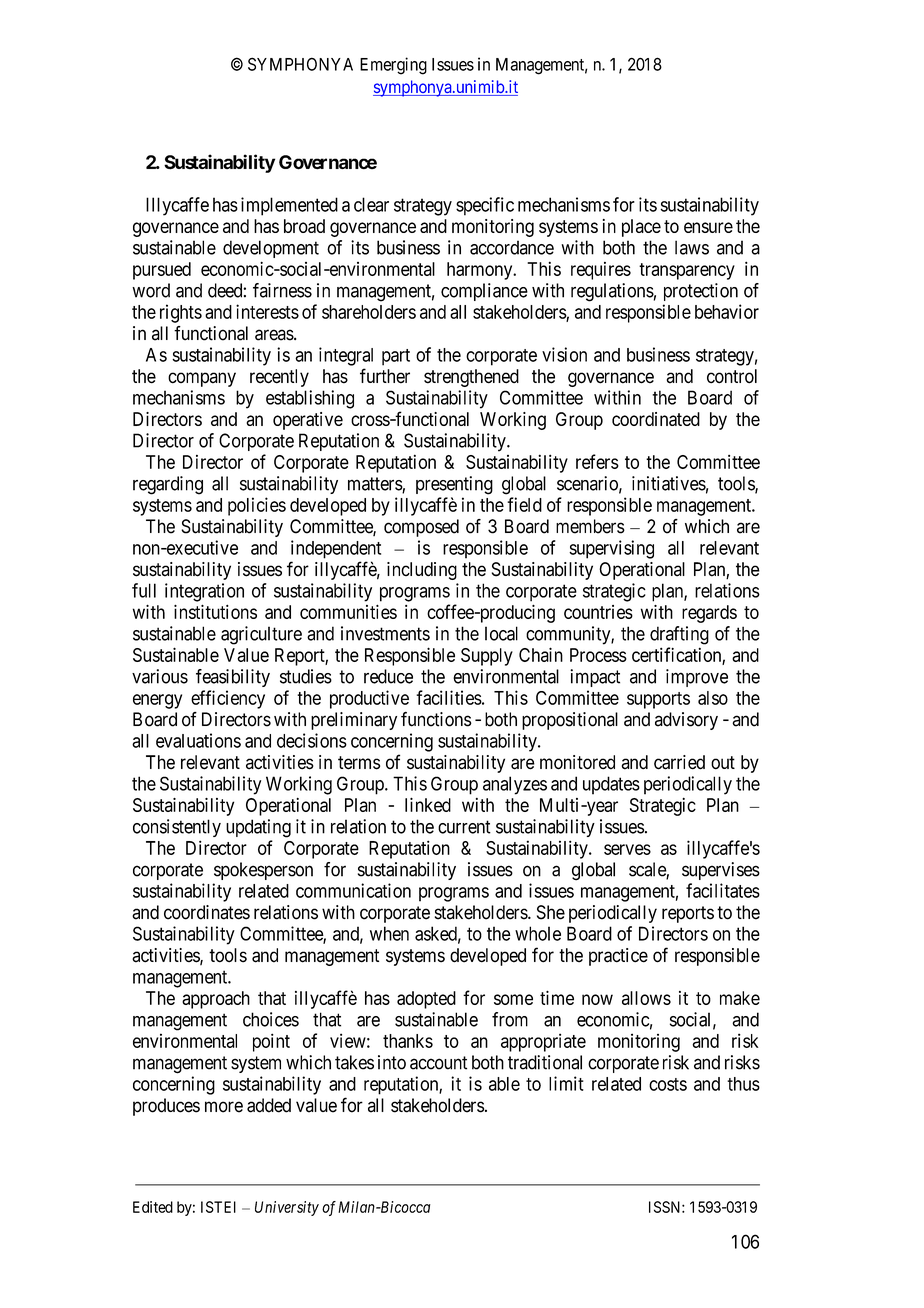  Describe the element at coordinates (611, 549) in the screenshot. I see `supervising` at that location.
